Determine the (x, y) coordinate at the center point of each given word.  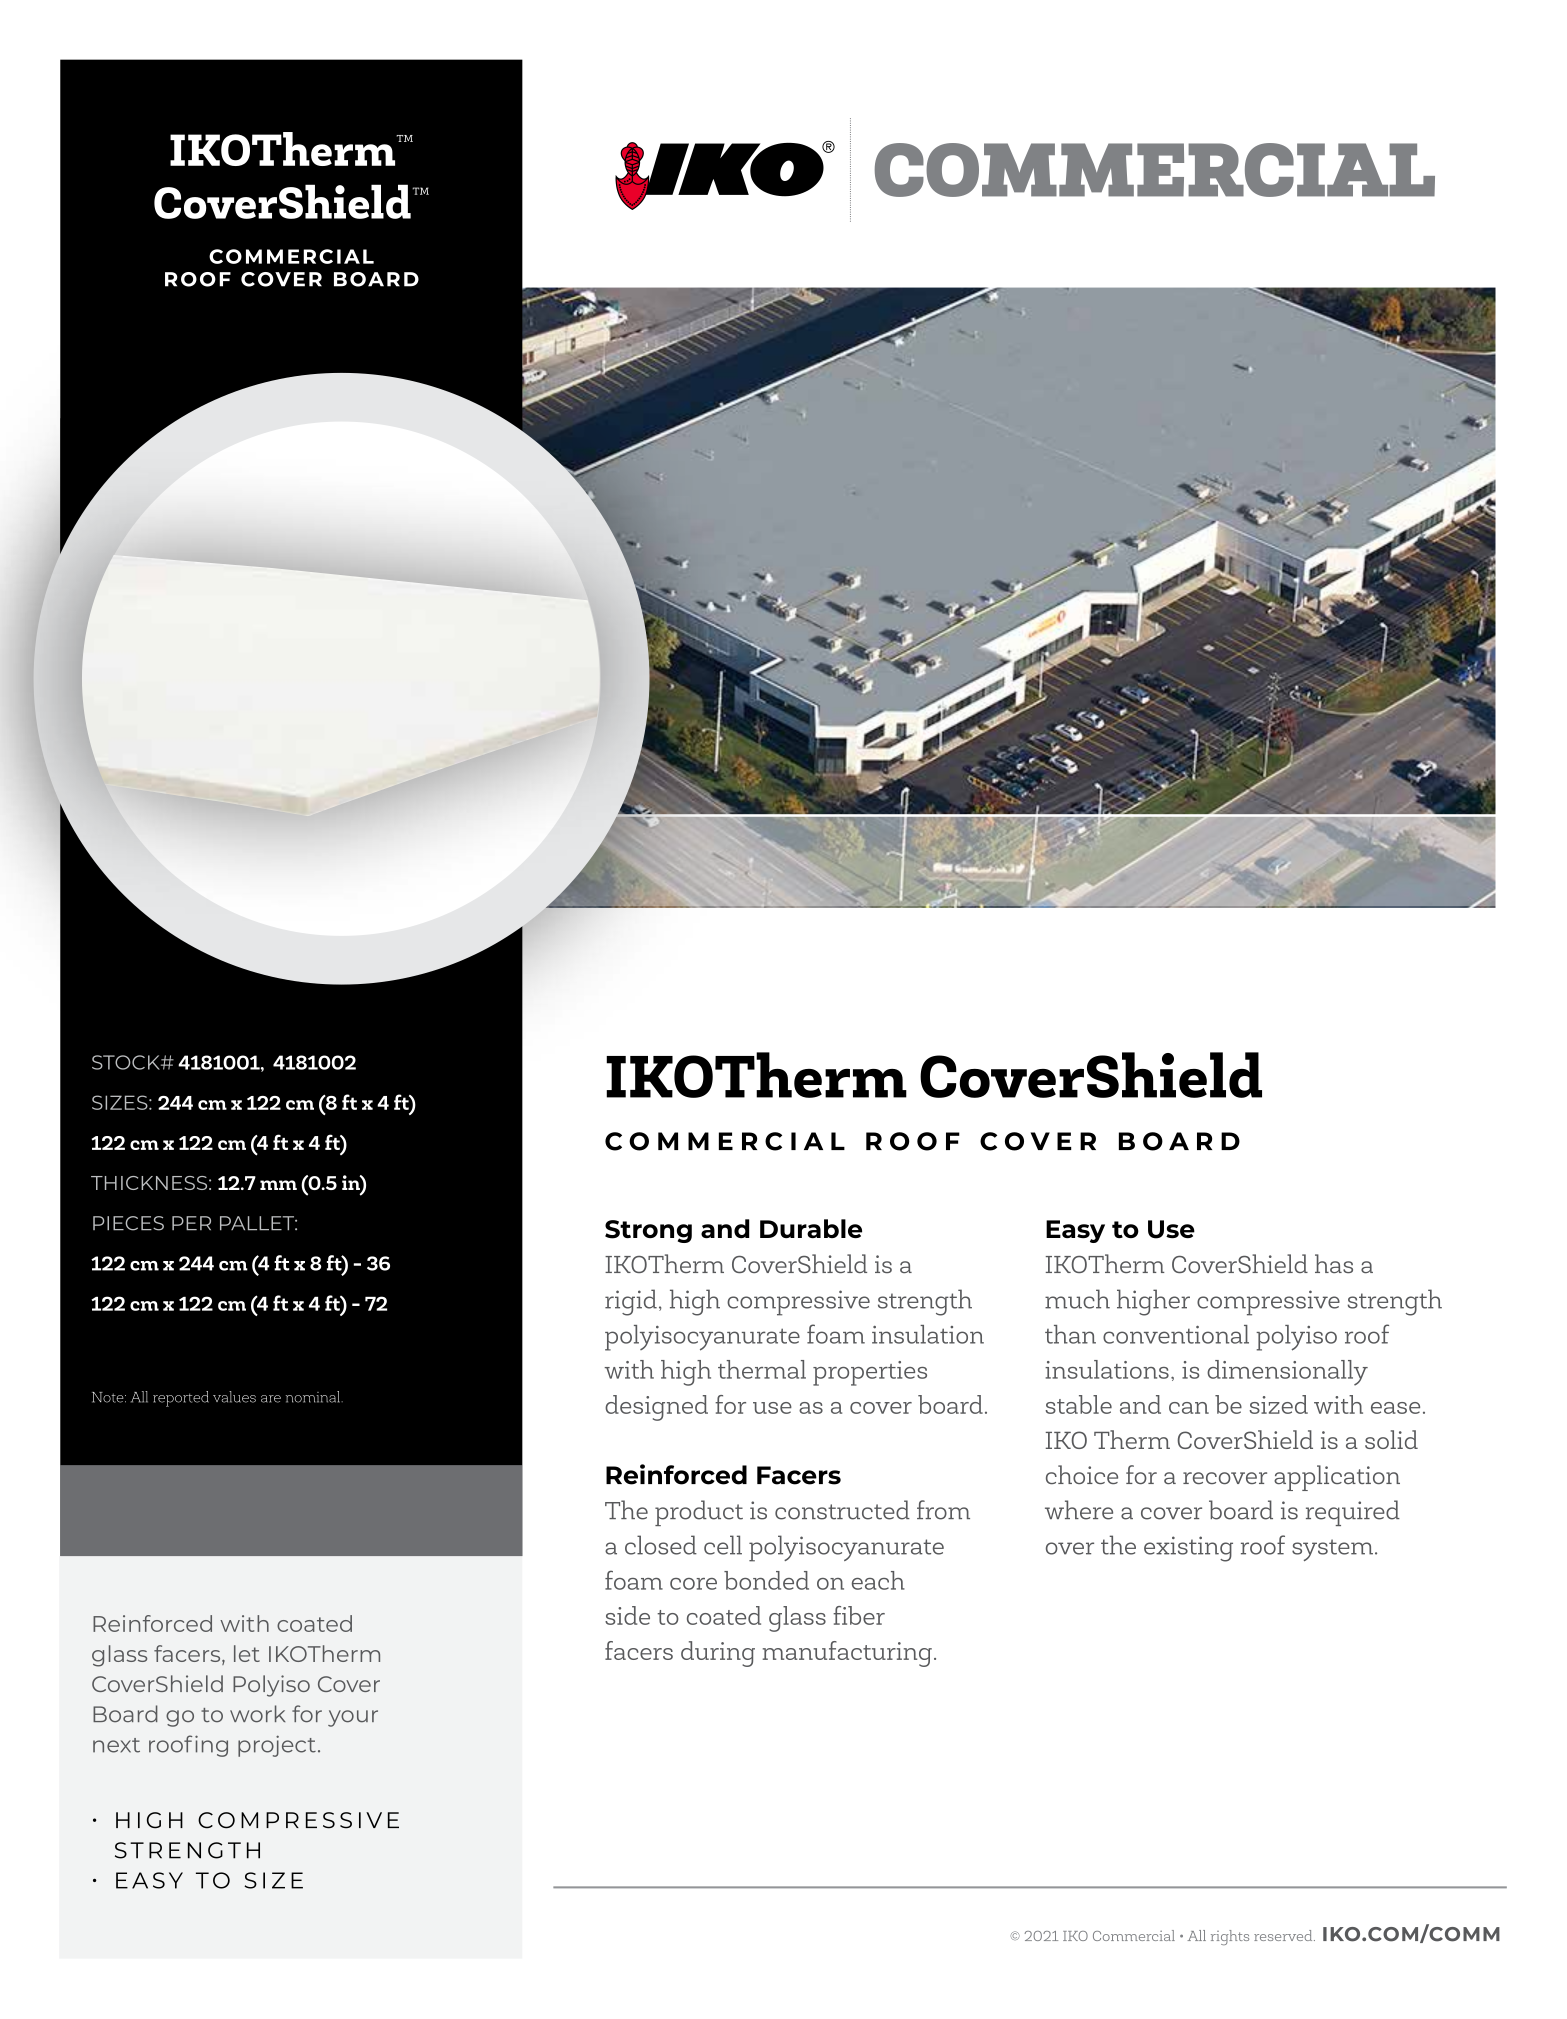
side (627, 1615)
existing (1188, 1549)
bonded (766, 1580)
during (718, 1654)
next (116, 1745)
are (271, 1399)
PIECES (128, 1223)
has (1334, 1263)
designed (656, 1408)
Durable (811, 1228)
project (277, 1746)
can (1189, 1408)
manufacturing (847, 1654)
